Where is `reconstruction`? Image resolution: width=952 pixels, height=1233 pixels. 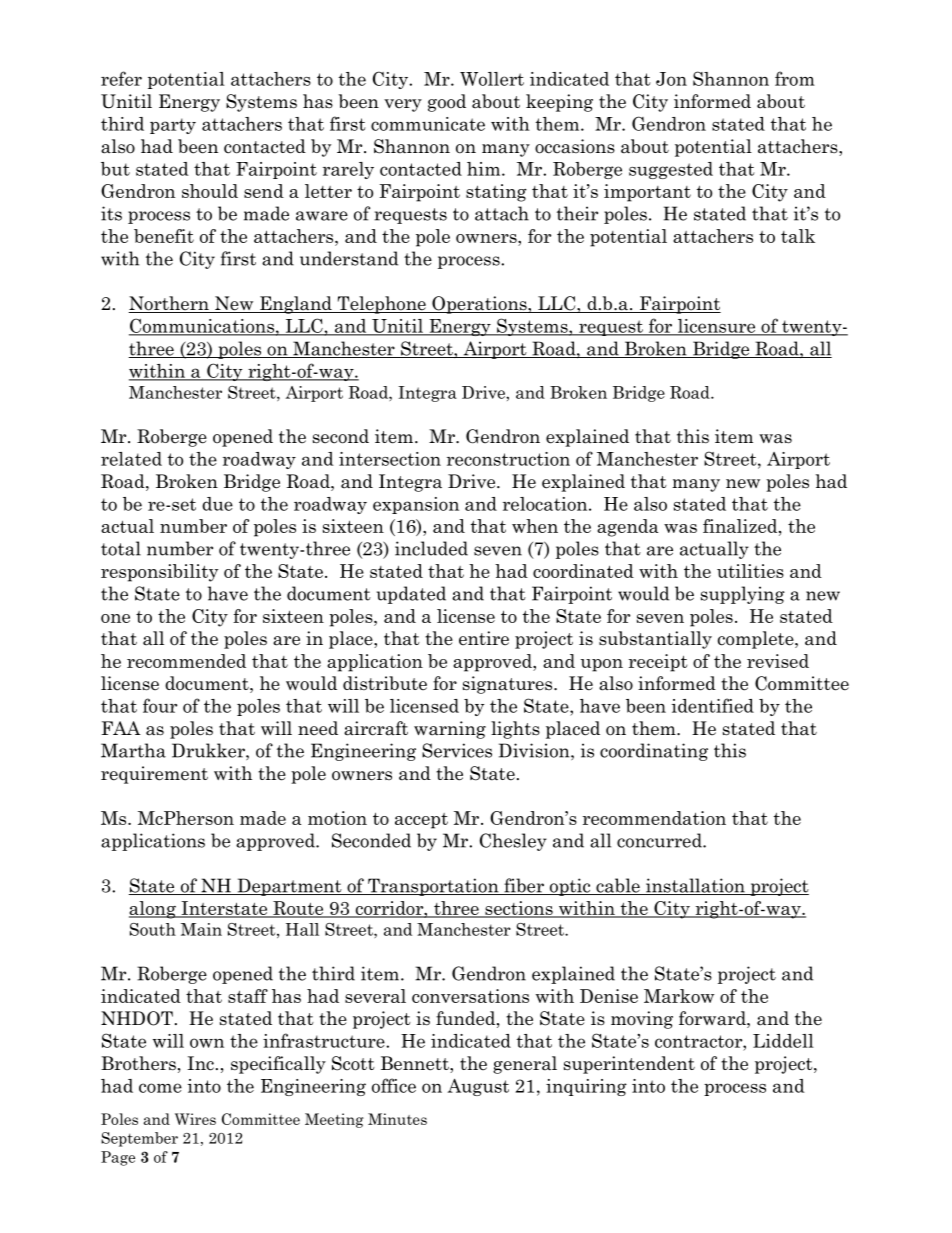 reconstruction is located at coordinates (508, 459).
